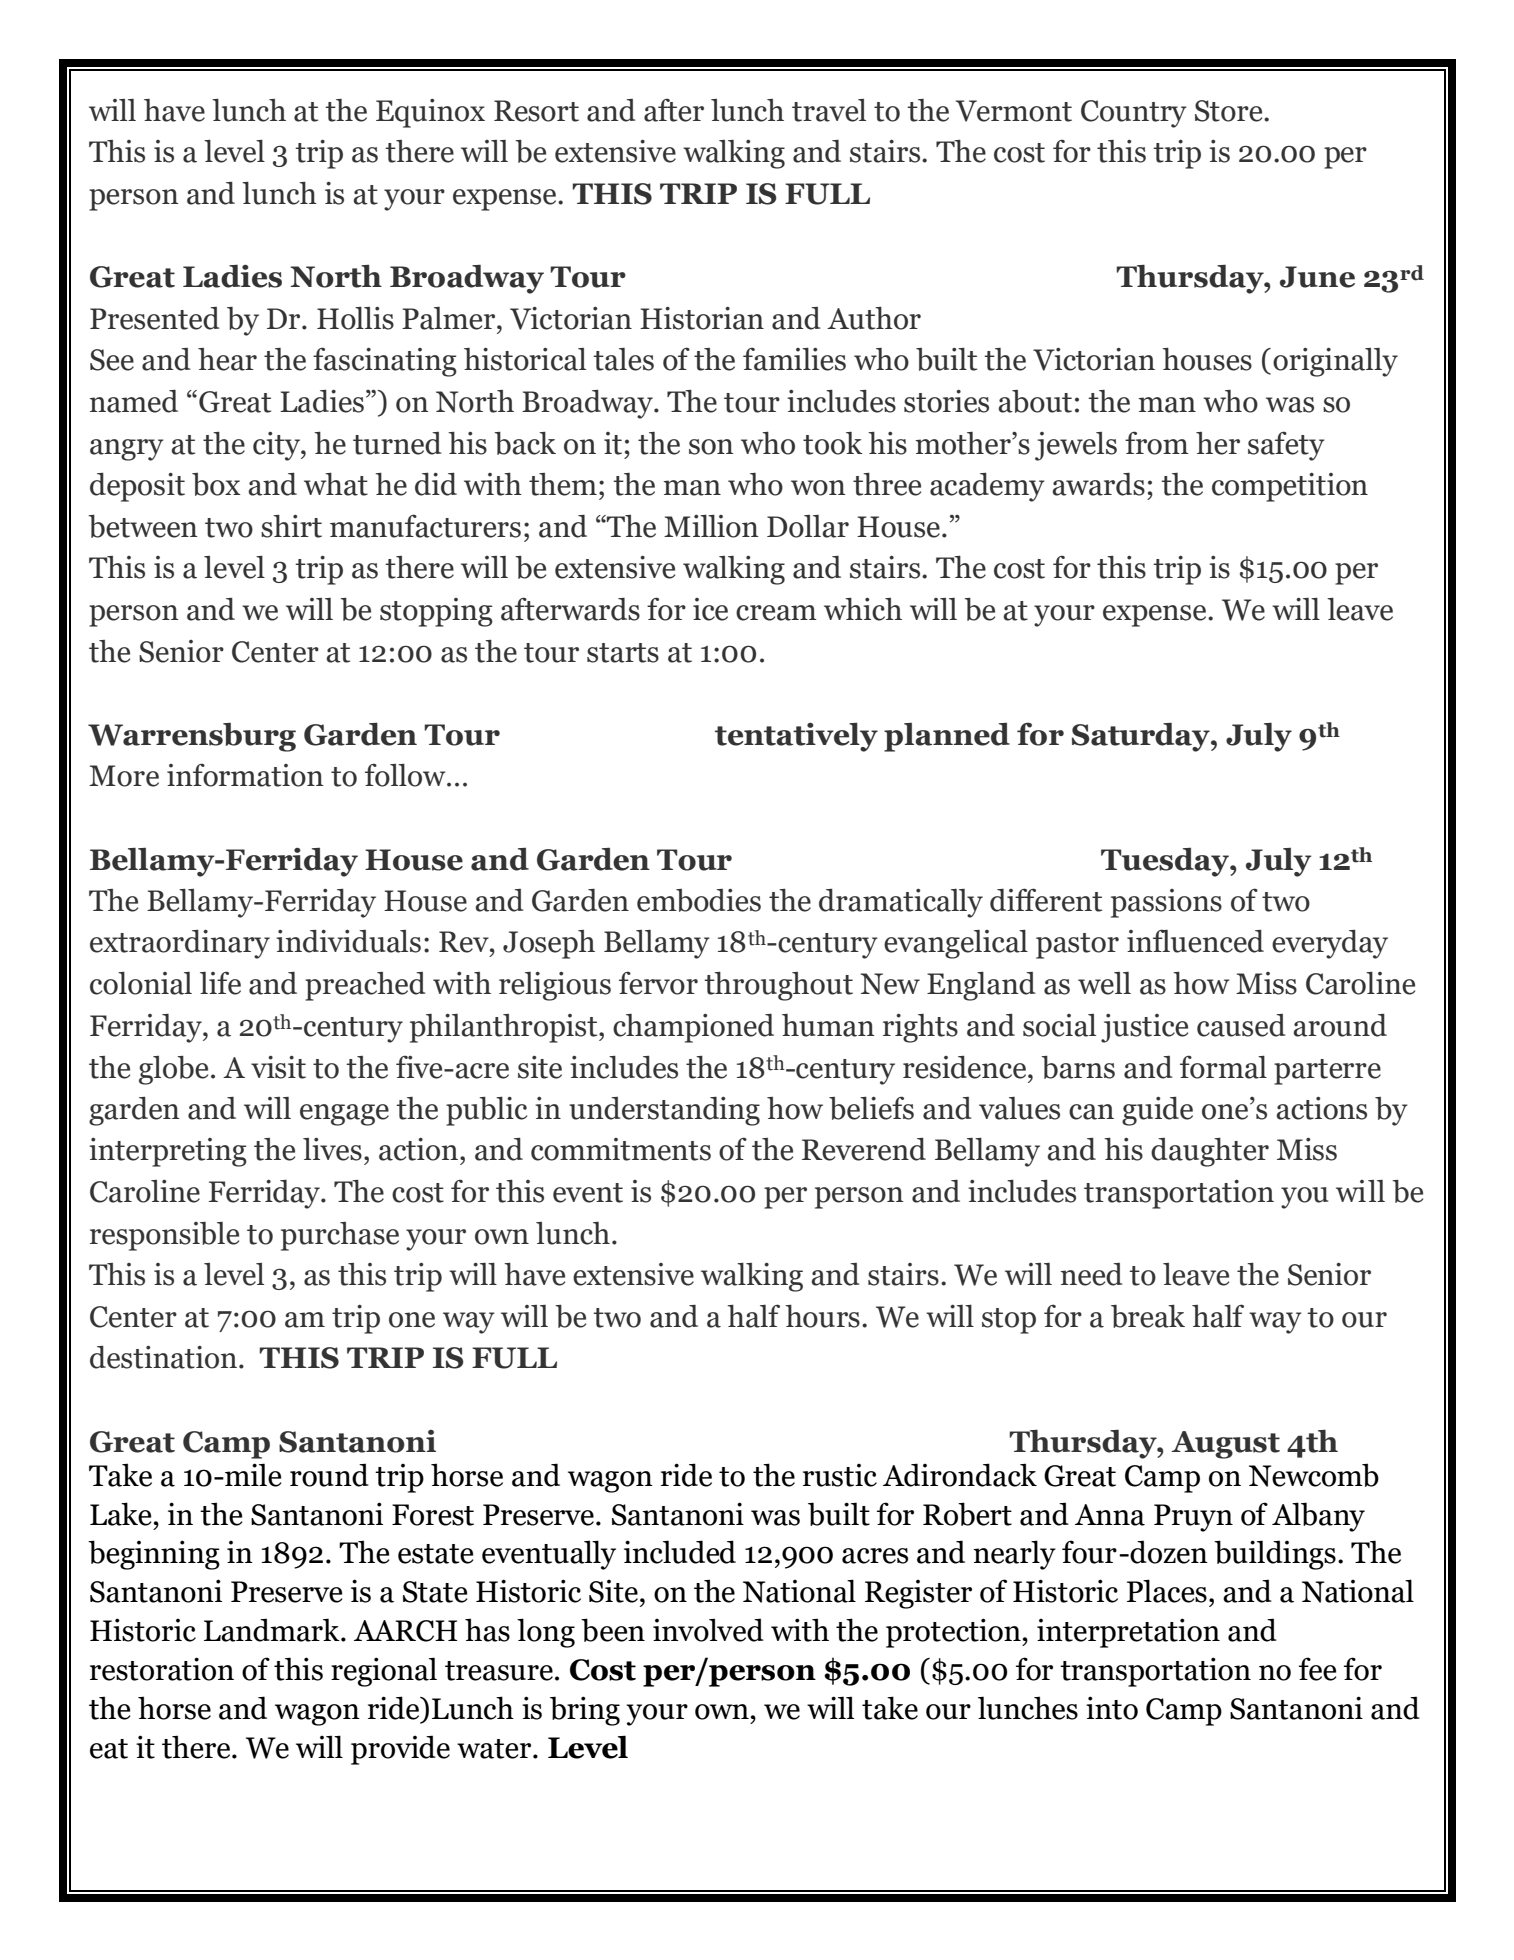 The width and height of the screenshot is (1514, 1960). I want to click on Million, so click(711, 526).
